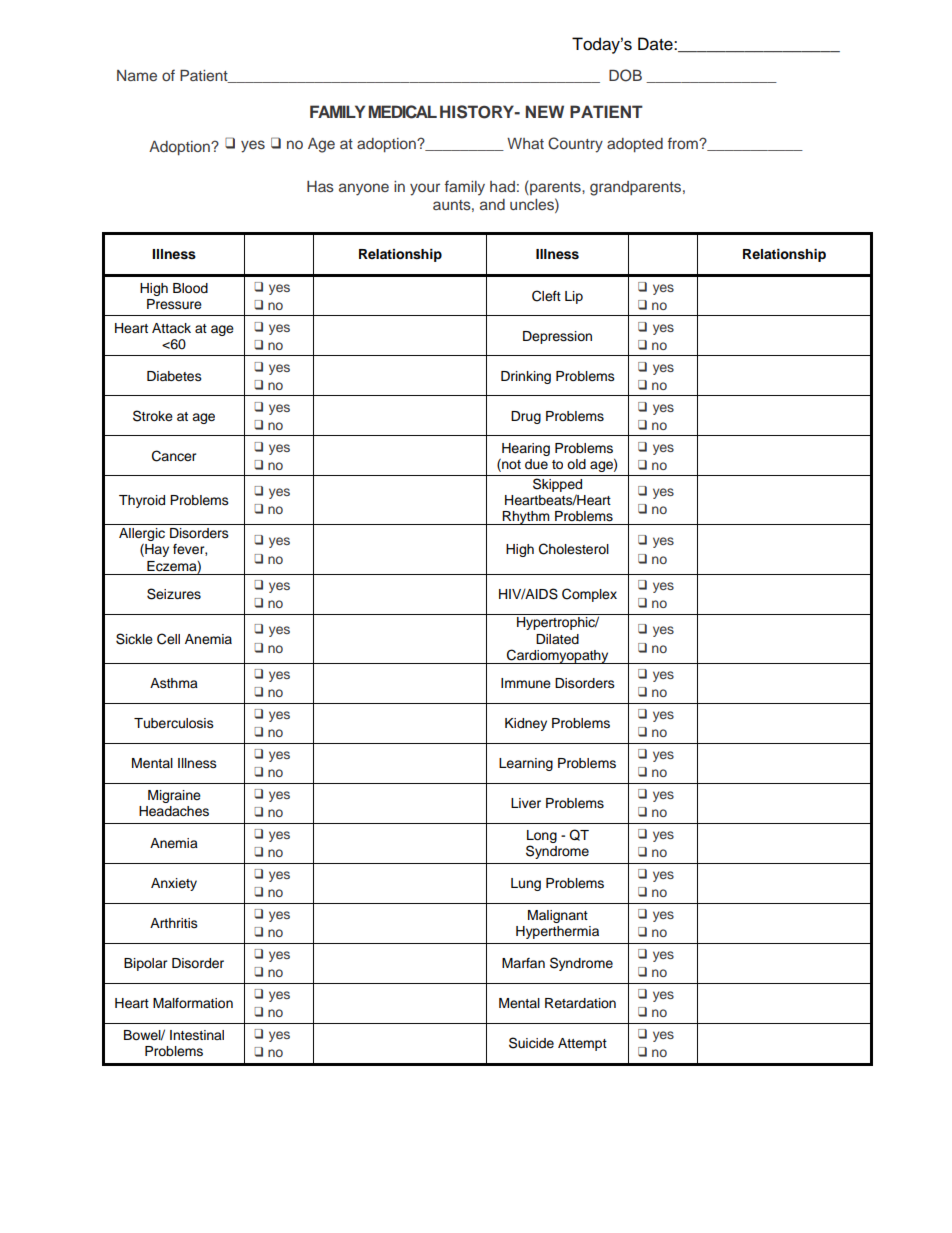 The image size is (952, 1233). Describe the element at coordinates (402, 112) in the screenshot. I see `MEDICAL` at that location.
